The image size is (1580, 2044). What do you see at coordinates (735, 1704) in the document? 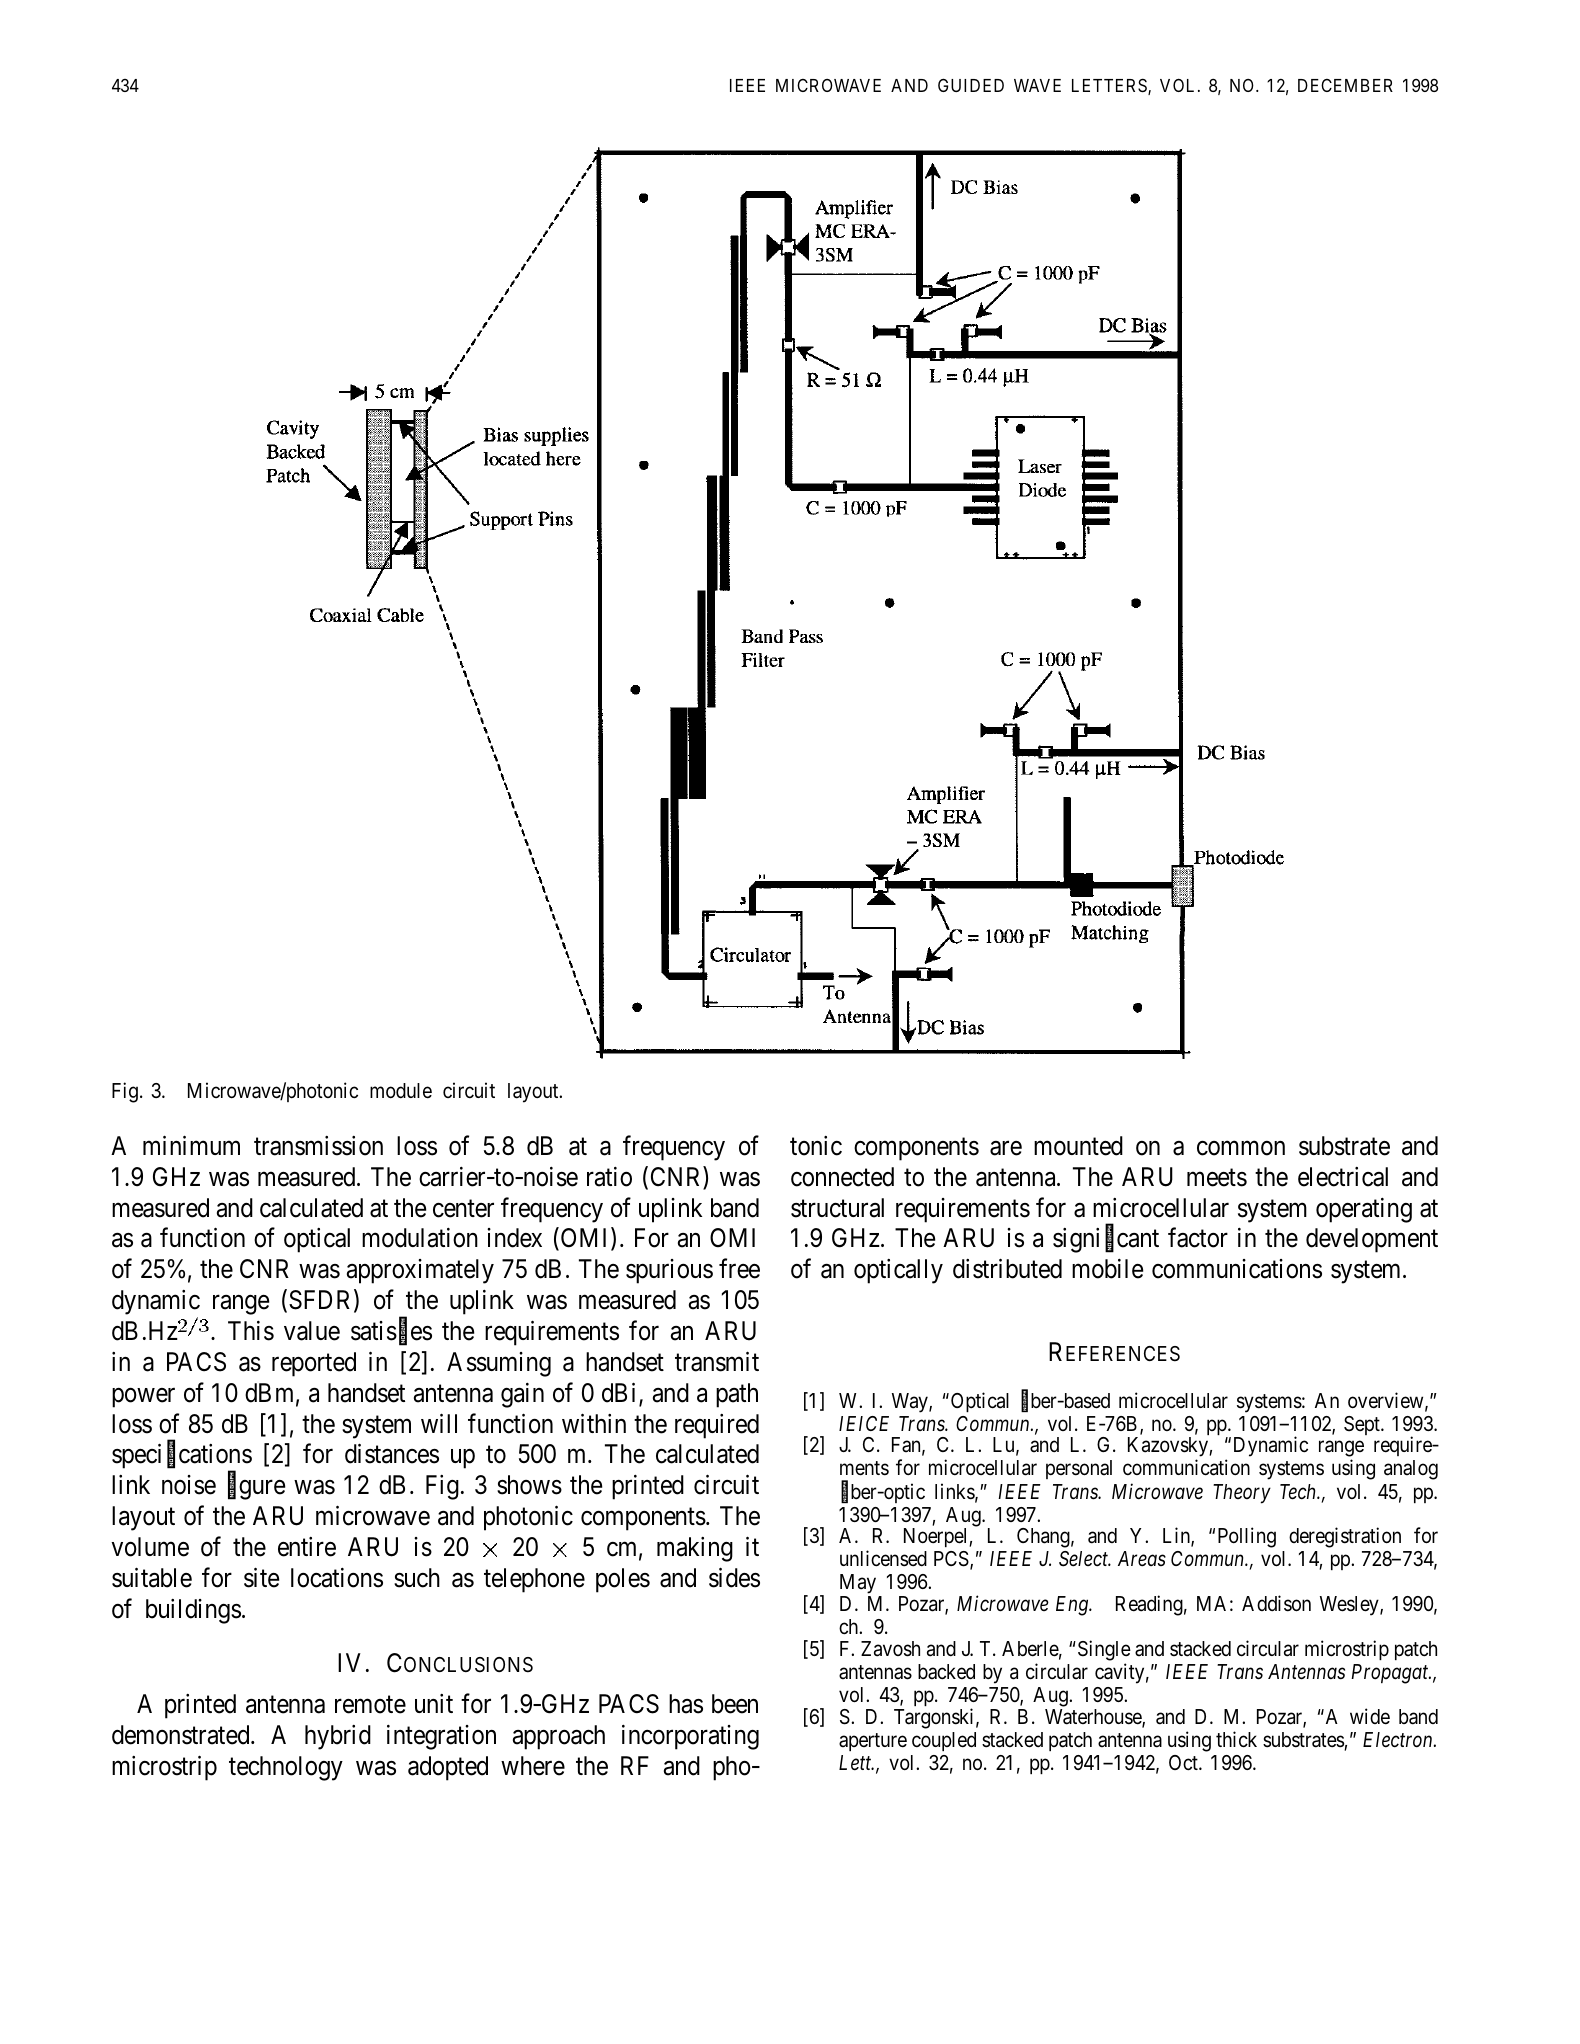
I see `been` at bounding box center [735, 1704].
